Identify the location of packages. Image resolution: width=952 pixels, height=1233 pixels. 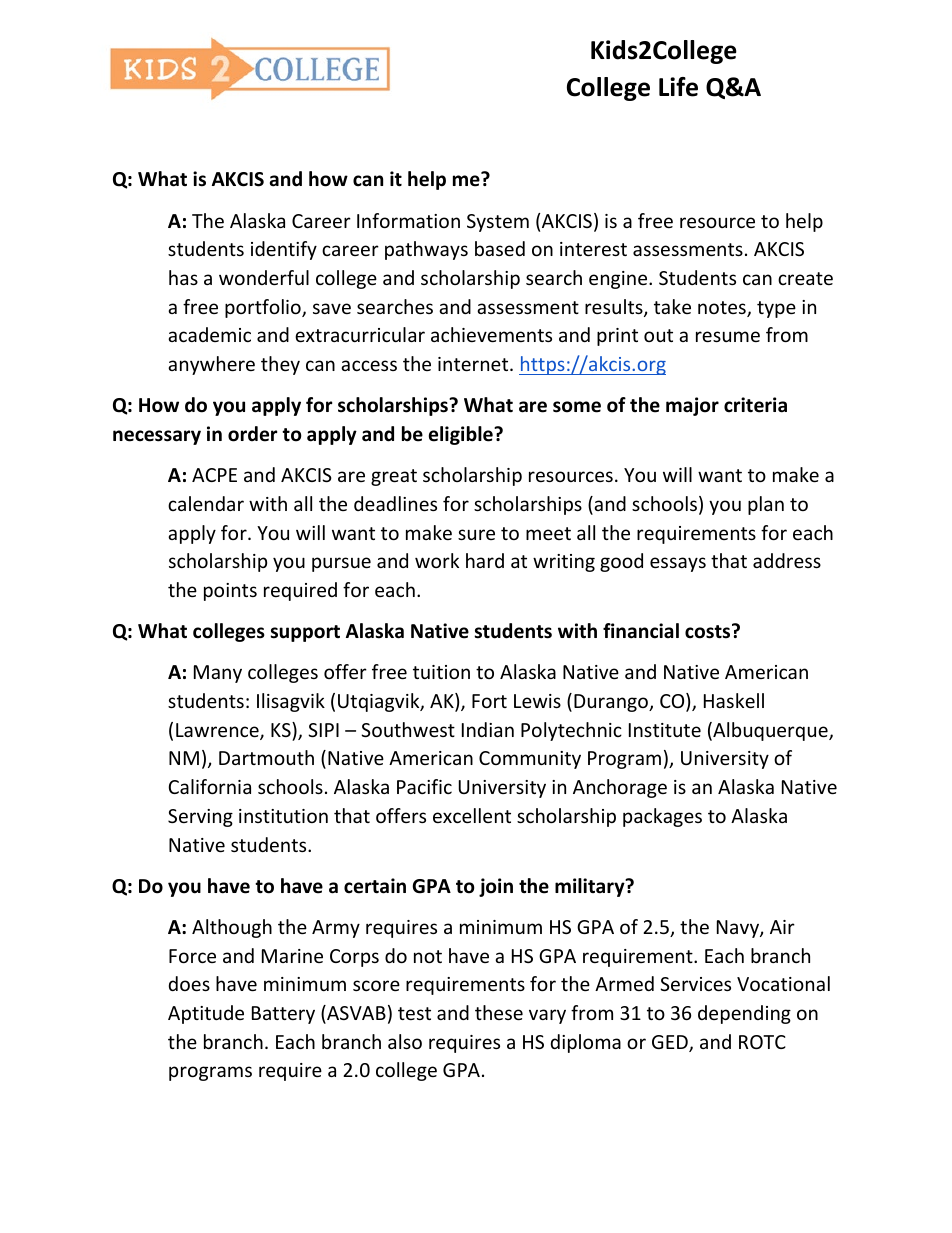
(662, 817).
